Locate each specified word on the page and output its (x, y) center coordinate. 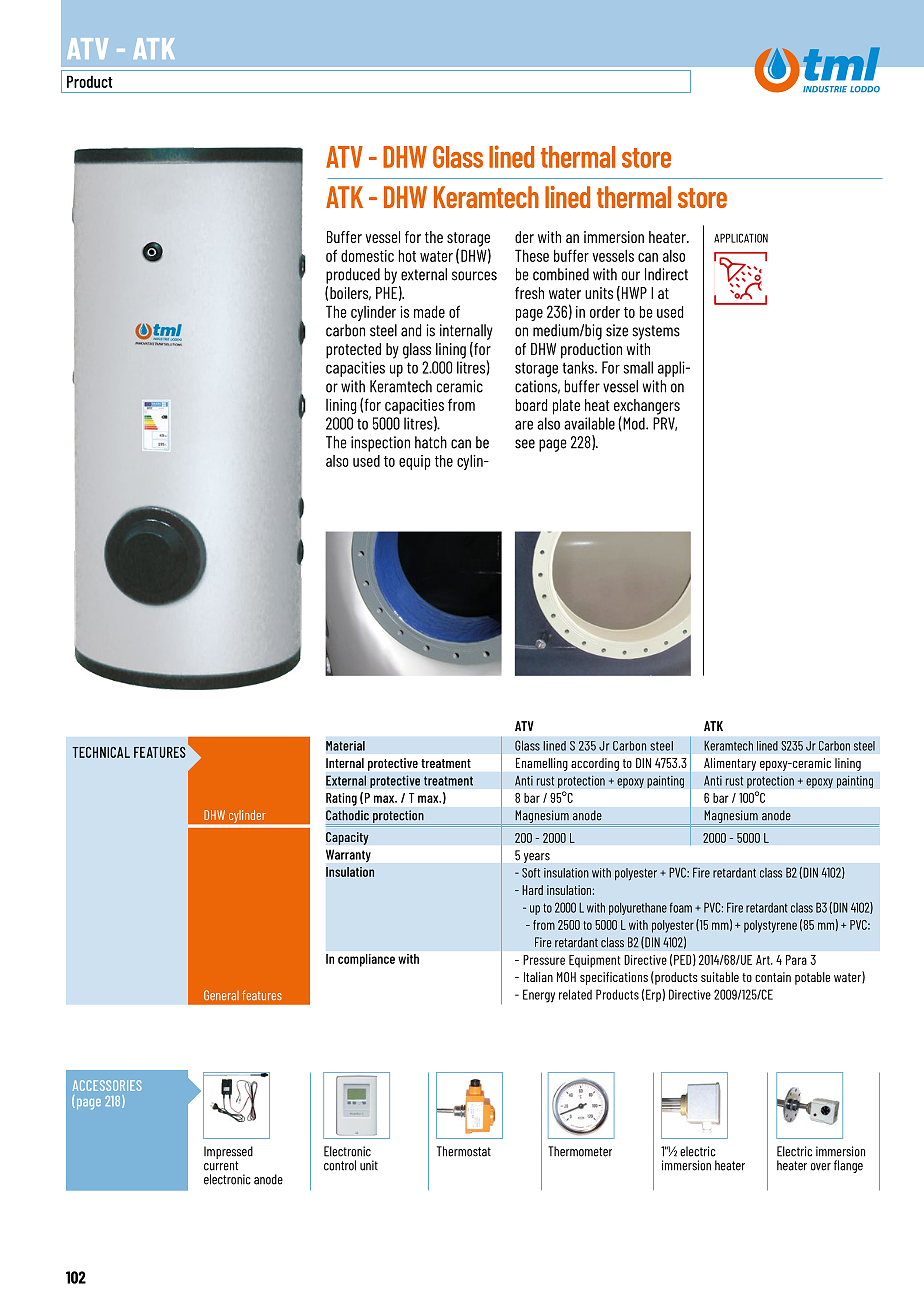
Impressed (228, 1152)
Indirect (666, 274)
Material (345, 746)
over (821, 1167)
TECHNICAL (101, 752)
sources (474, 276)
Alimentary (730, 764)
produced (353, 276)
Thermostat (464, 1151)
